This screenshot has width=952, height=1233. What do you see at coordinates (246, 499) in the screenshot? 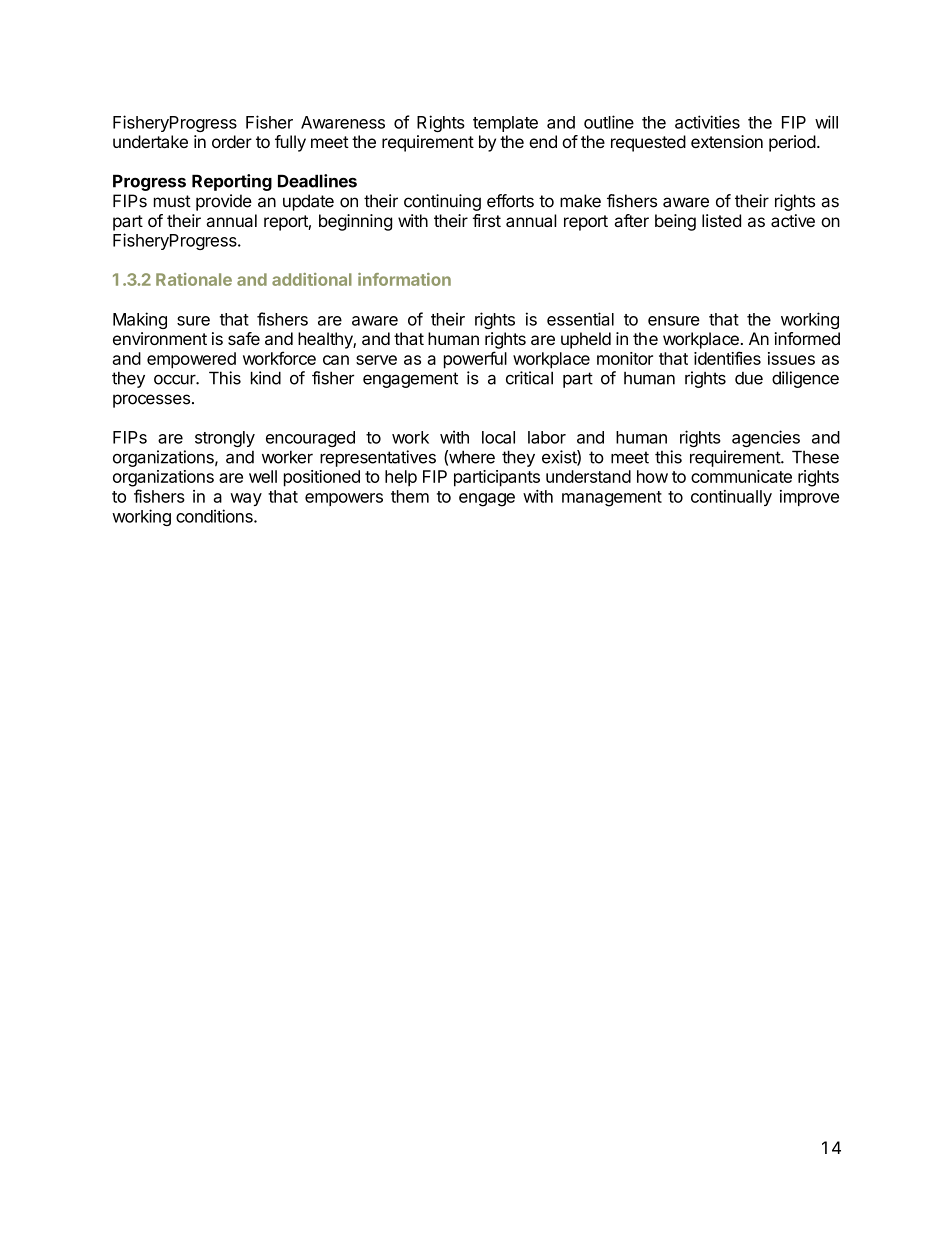
I see `way` at bounding box center [246, 499].
